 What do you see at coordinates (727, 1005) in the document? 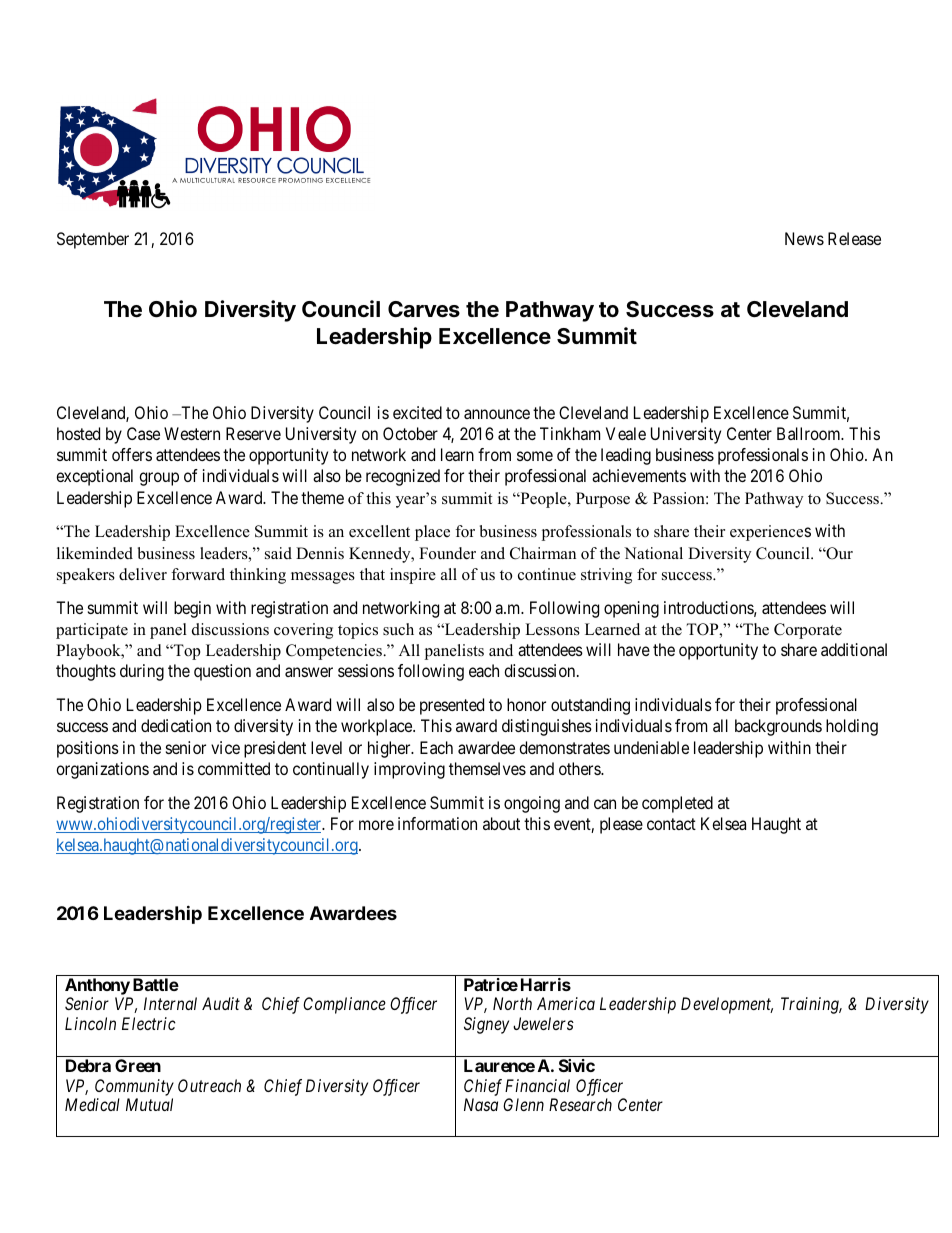
I see `Development` at bounding box center [727, 1005].
